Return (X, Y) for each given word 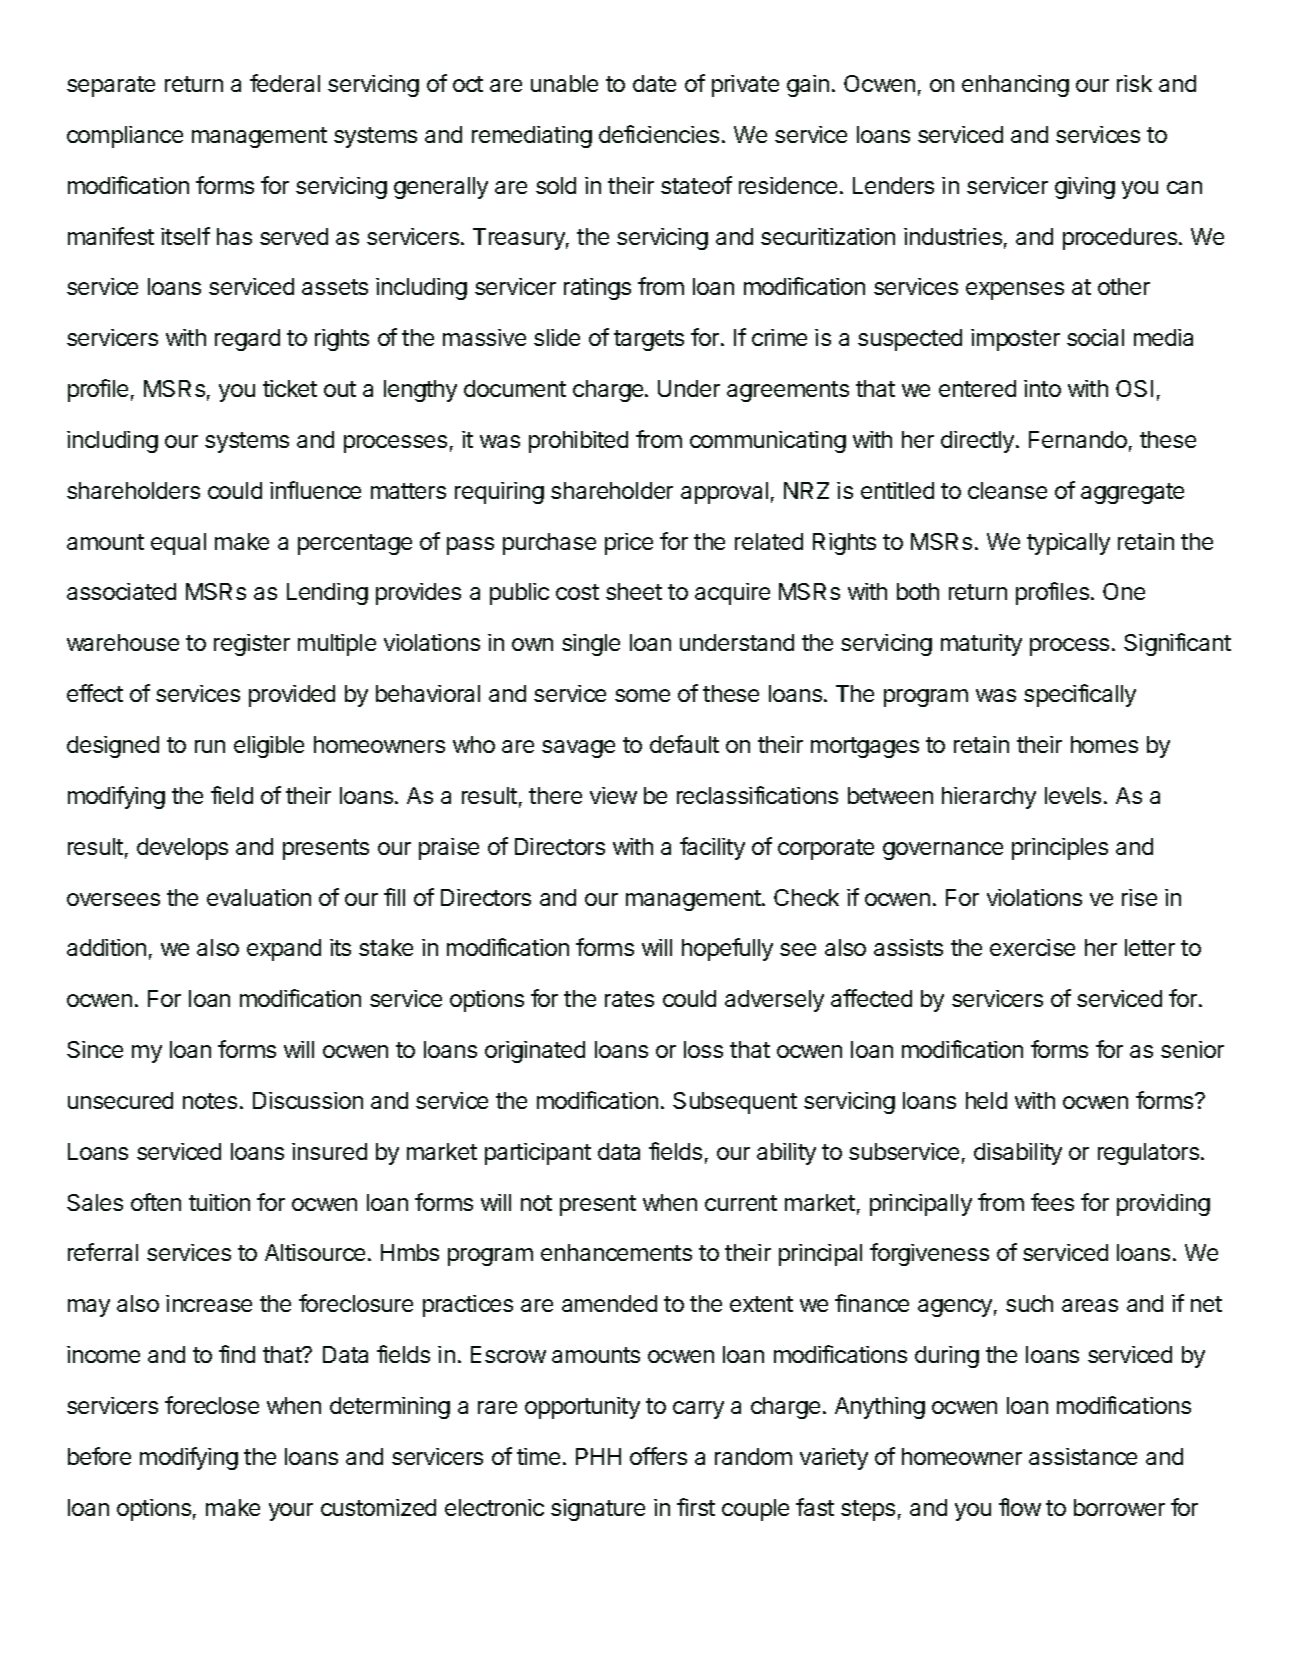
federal (285, 83)
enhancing (1015, 86)
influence (315, 490)
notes (210, 1101)
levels (1073, 795)
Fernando (1078, 439)
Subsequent (735, 1103)
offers (658, 1456)
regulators (1148, 1154)
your (291, 1512)
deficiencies (659, 134)
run (210, 746)
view (613, 795)
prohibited (578, 442)
